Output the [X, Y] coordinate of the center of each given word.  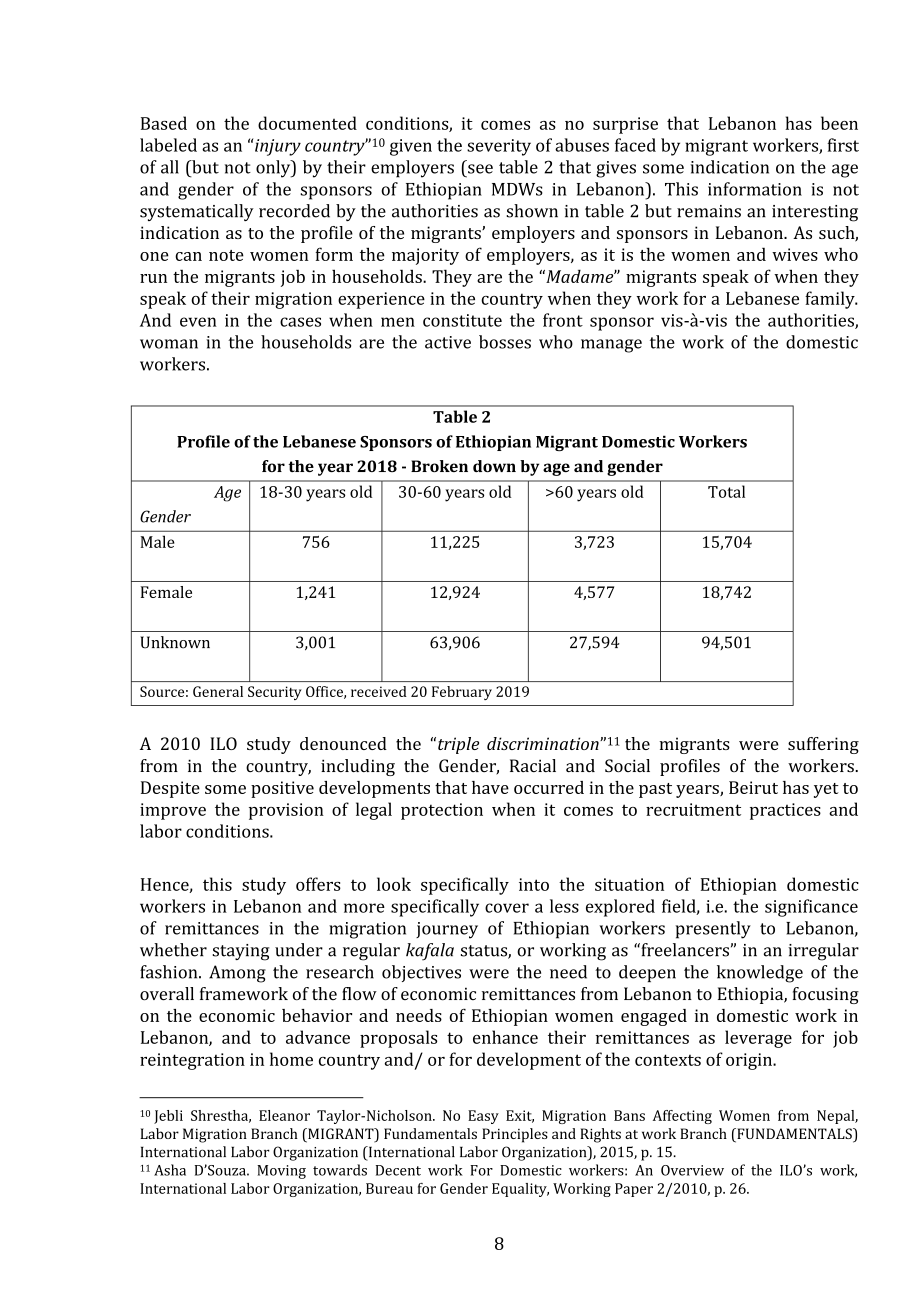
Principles [515, 1135]
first [843, 145]
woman [169, 344]
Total [726, 491]
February [462, 693]
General [218, 691]
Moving [281, 1172]
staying [240, 952]
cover [507, 908]
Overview [692, 1170]
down [494, 466]
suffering [823, 745]
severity [499, 147]
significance [811, 908]
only [274, 169]
